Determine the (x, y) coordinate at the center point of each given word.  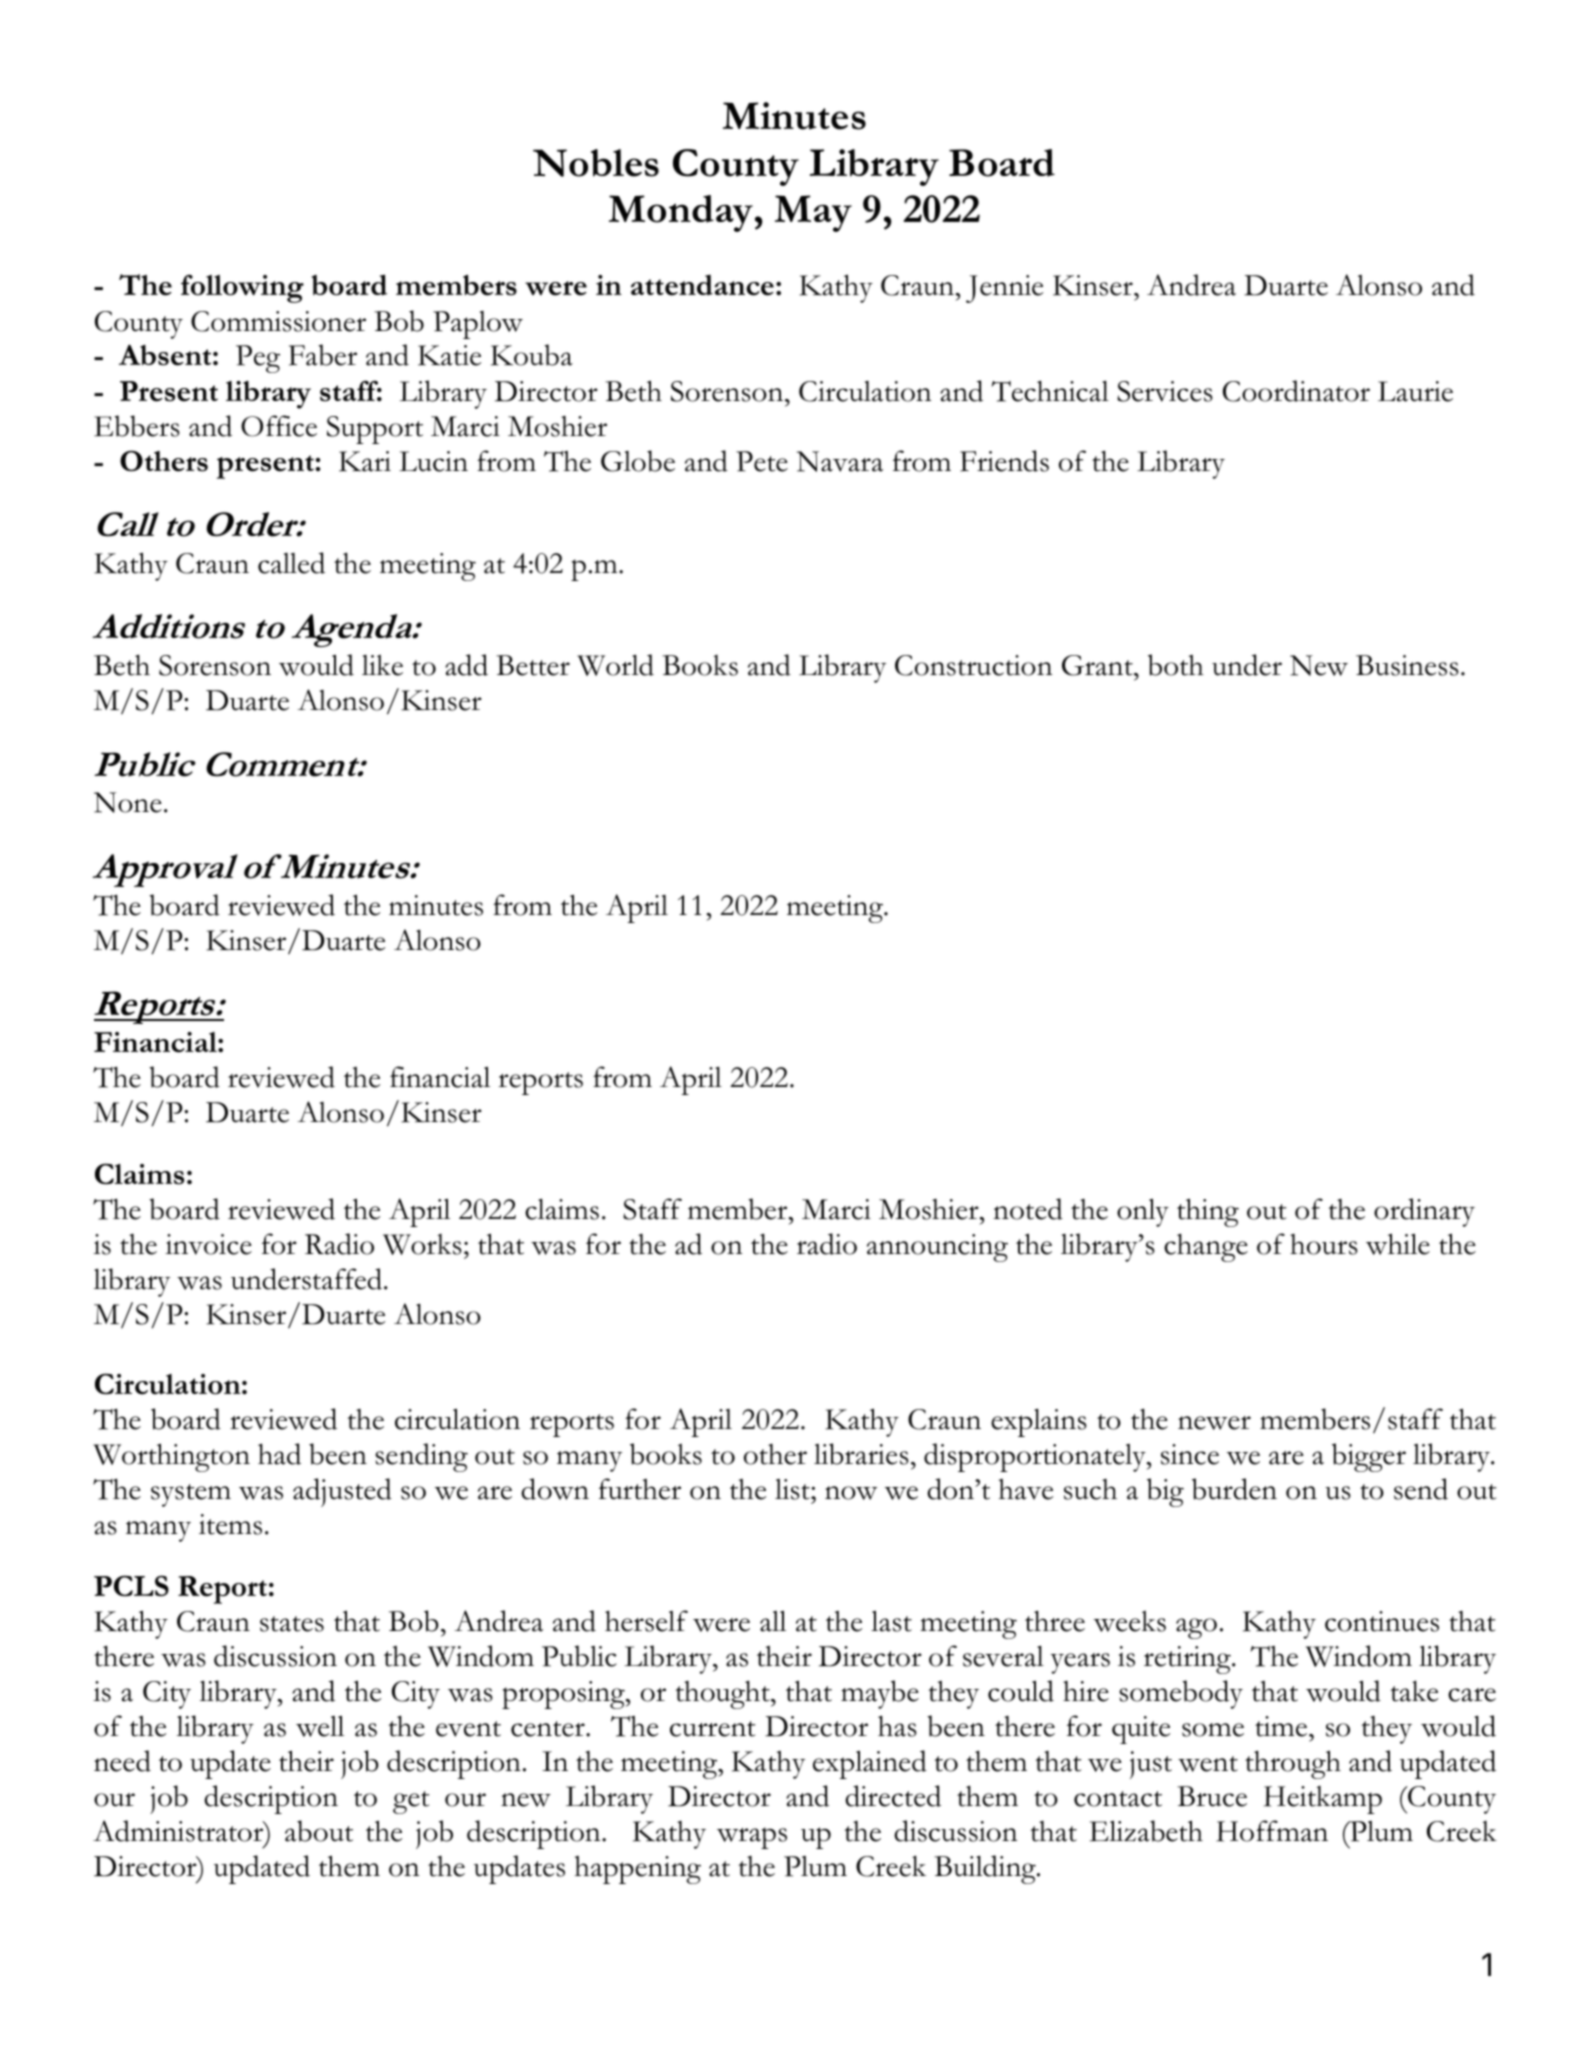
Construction (973, 665)
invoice (208, 1244)
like (382, 665)
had (279, 1454)
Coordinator (1296, 391)
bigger (1369, 1457)
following (242, 288)
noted (1028, 1209)
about (319, 1831)
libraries (861, 1454)
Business (1407, 665)
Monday (682, 213)
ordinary (1424, 1212)
